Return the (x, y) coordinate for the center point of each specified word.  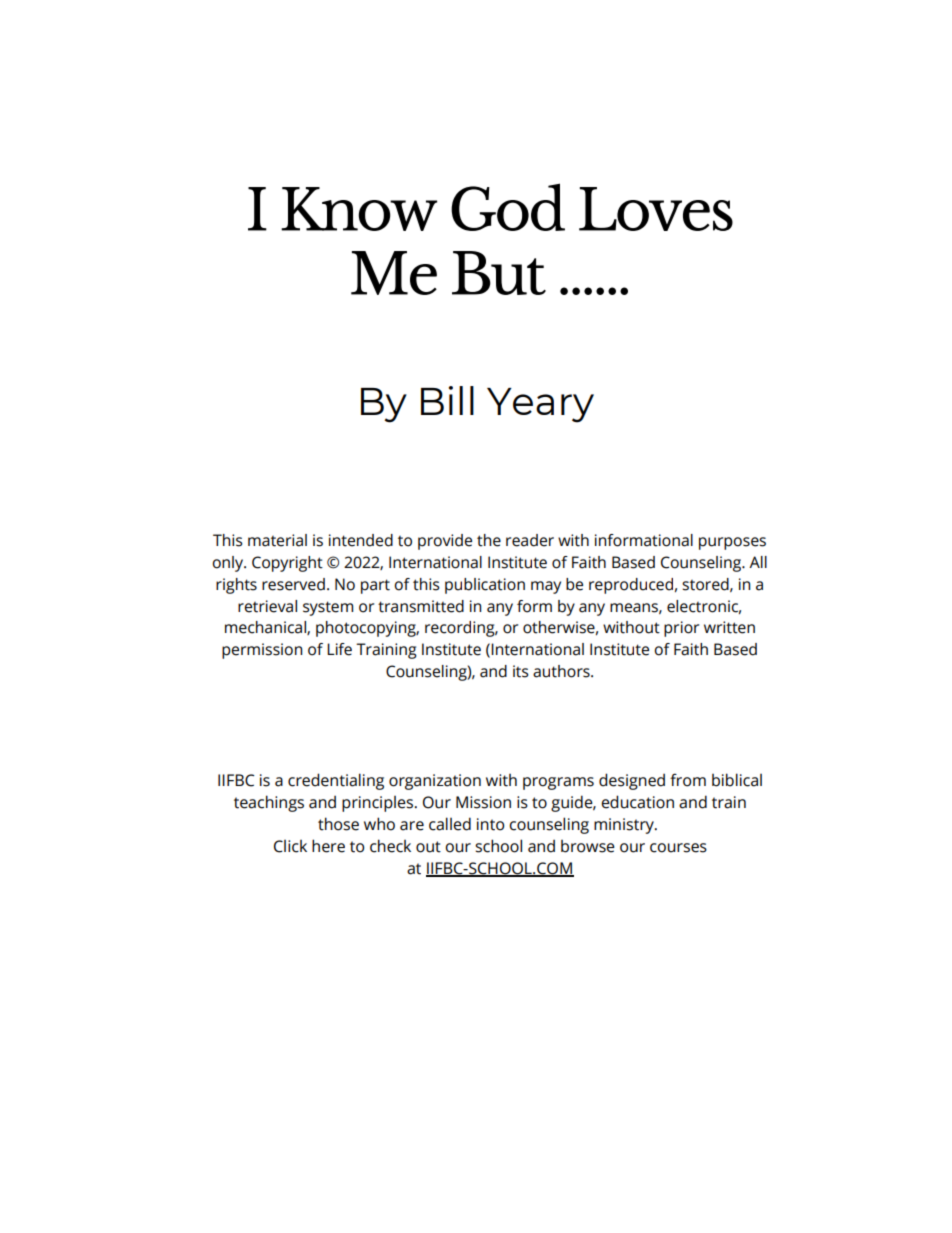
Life (339, 649)
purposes (732, 543)
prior (681, 629)
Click (290, 846)
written (729, 627)
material (277, 540)
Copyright (287, 564)
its (521, 671)
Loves (656, 209)
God (508, 207)
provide (445, 542)
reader (530, 540)
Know (359, 209)
